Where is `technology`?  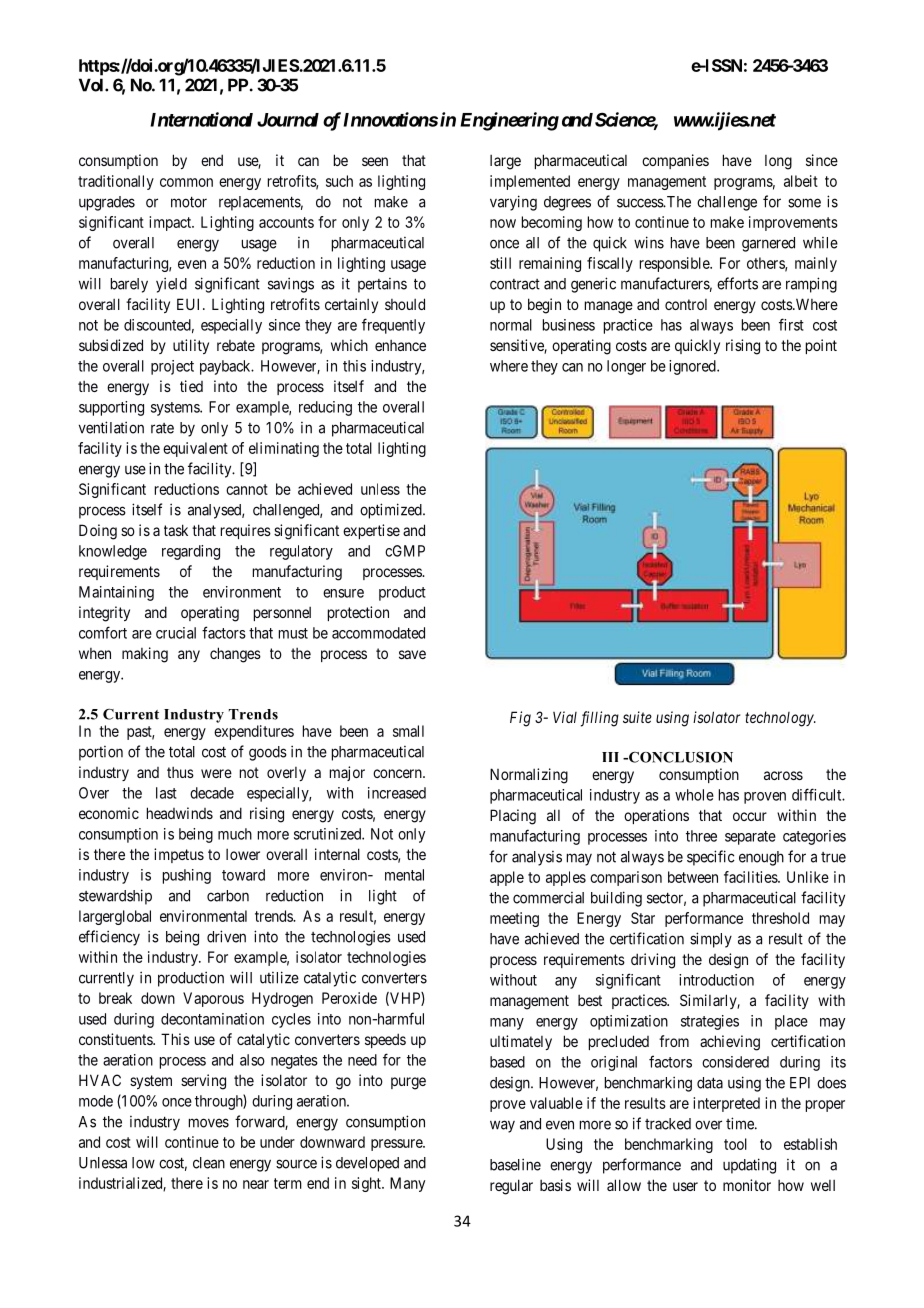 technology is located at coordinates (780, 719).
